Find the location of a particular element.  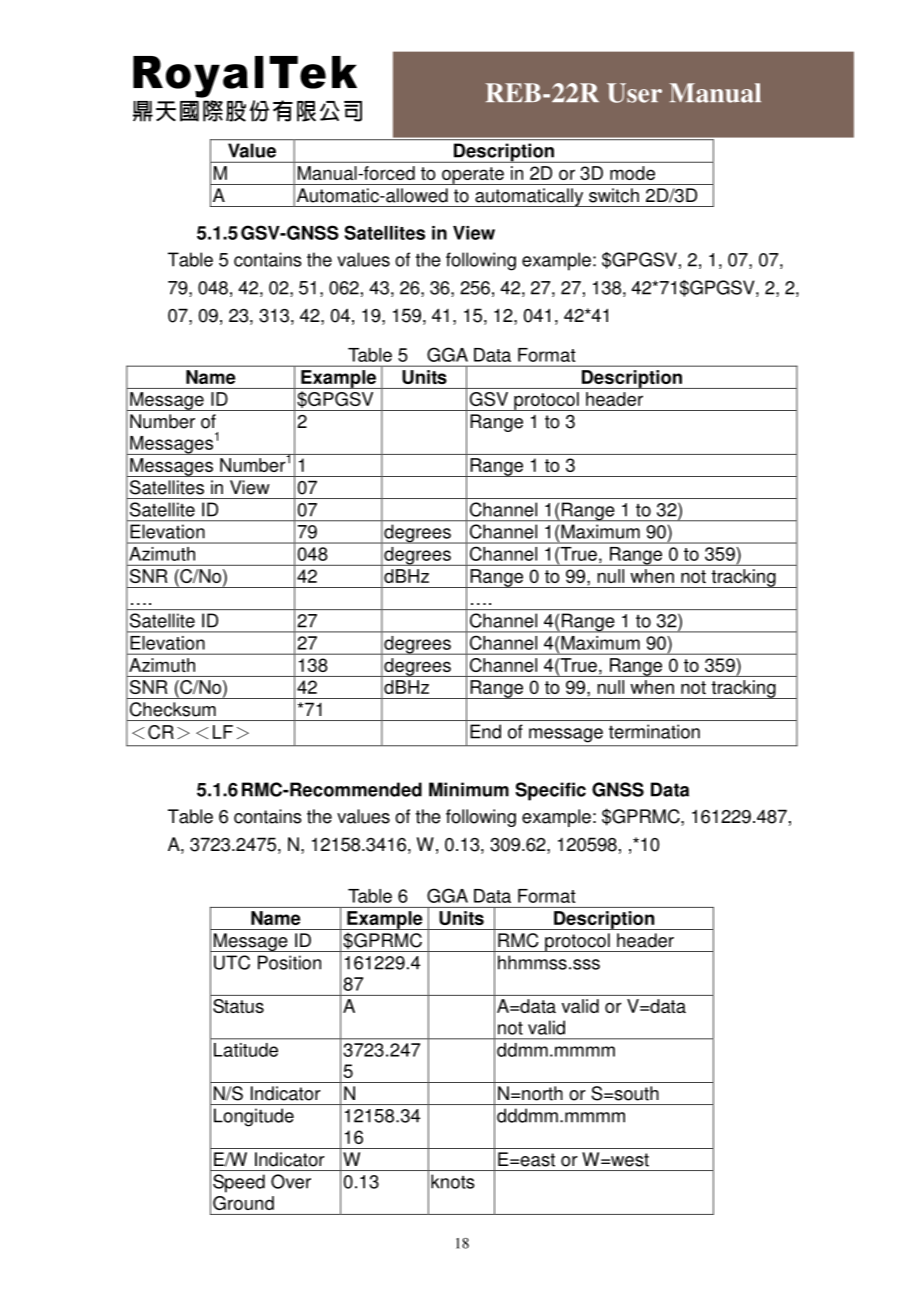

termination is located at coordinates (654, 731).
